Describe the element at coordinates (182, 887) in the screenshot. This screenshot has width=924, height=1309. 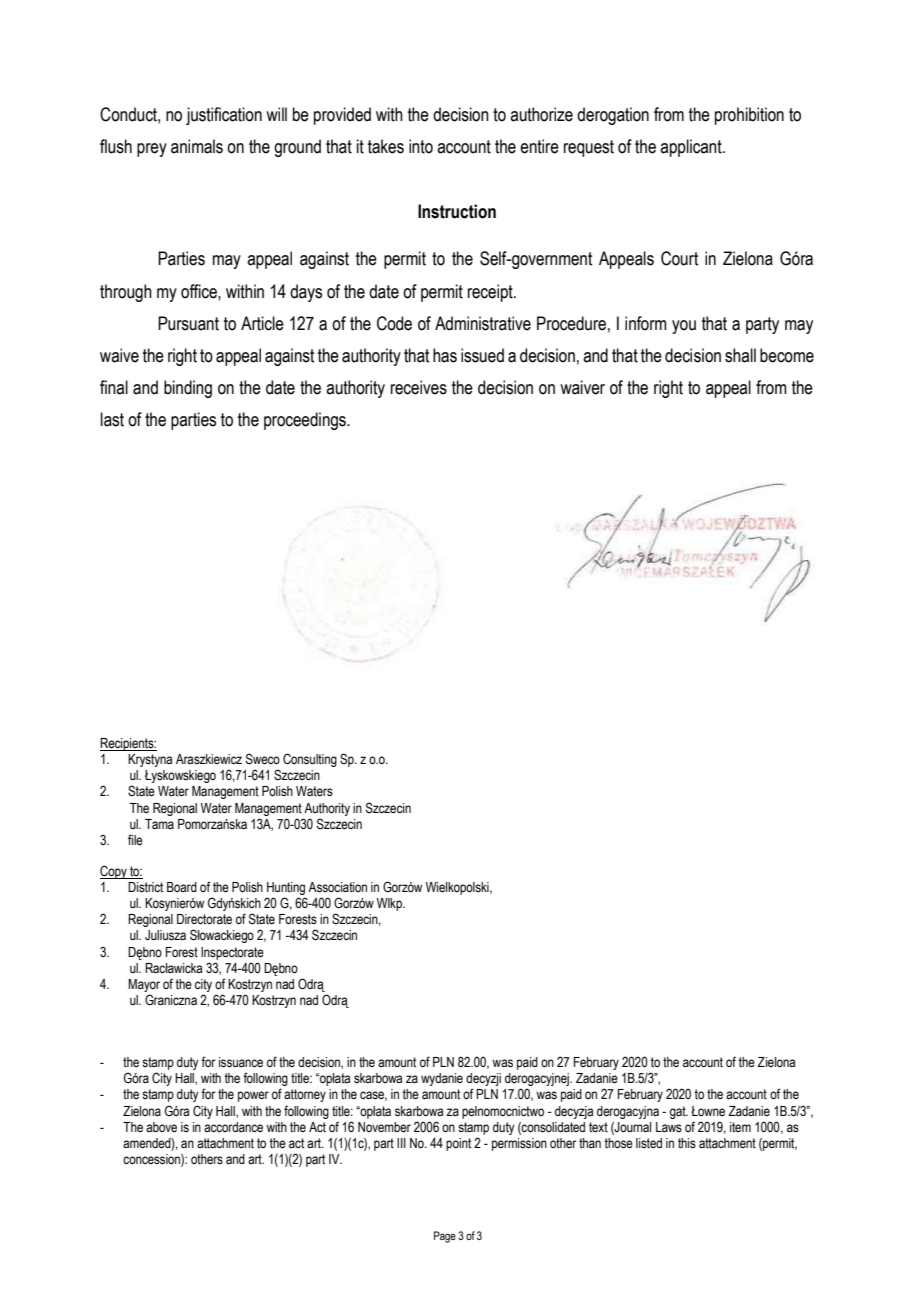
I see `Board` at that location.
